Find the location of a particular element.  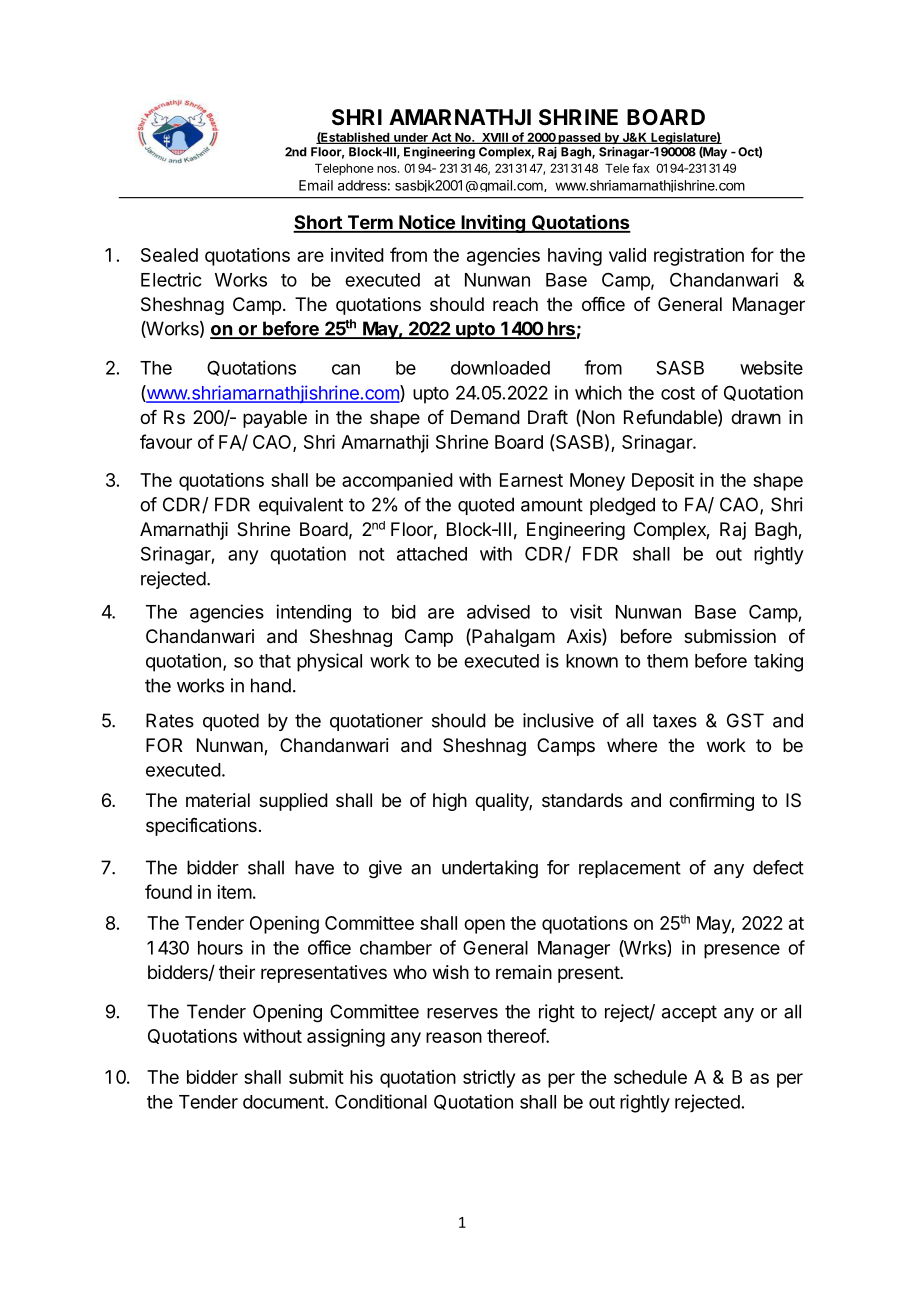

strictly is located at coordinates (489, 1079).
